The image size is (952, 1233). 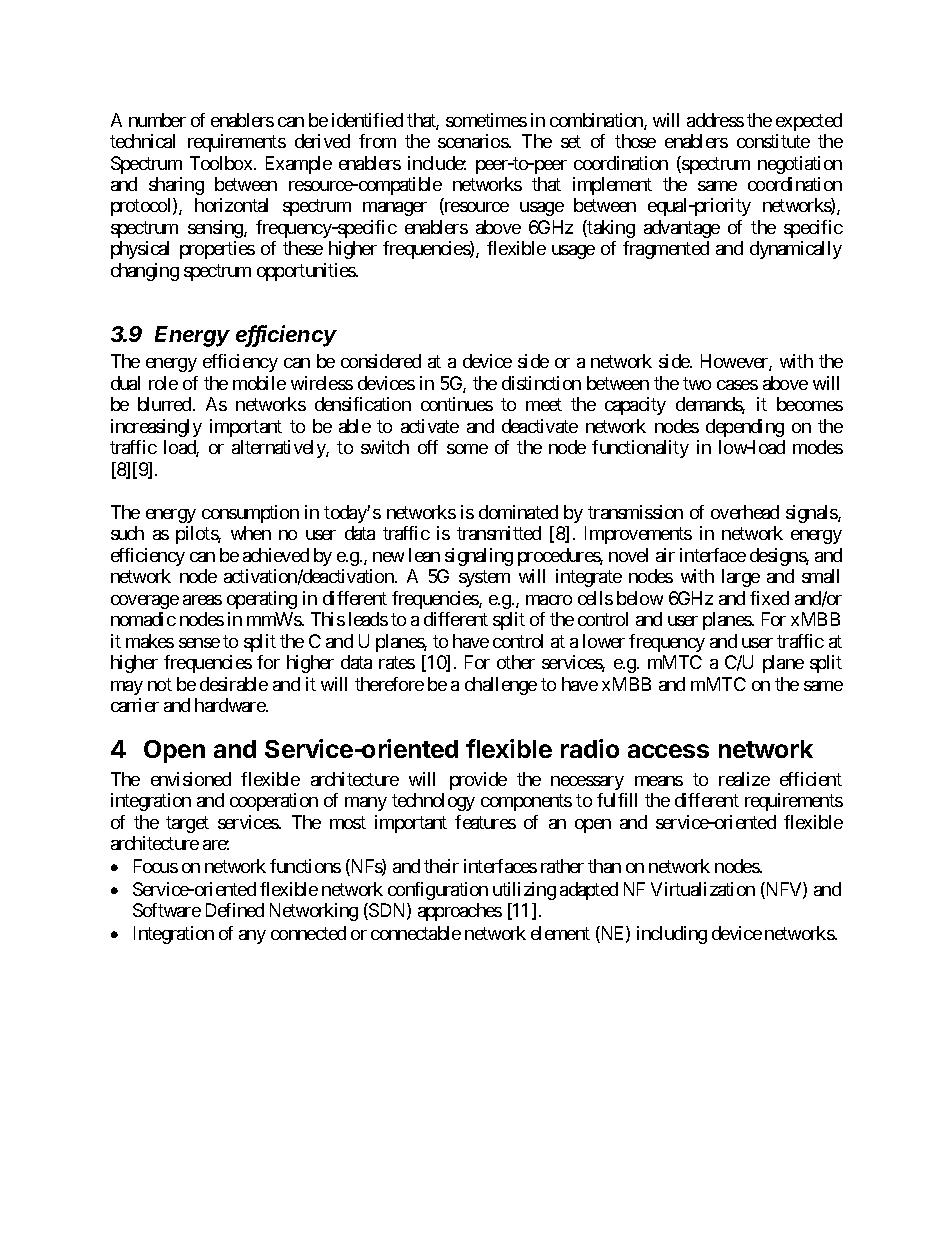 I want to click on envisioned, so click(x=191, y=779).
